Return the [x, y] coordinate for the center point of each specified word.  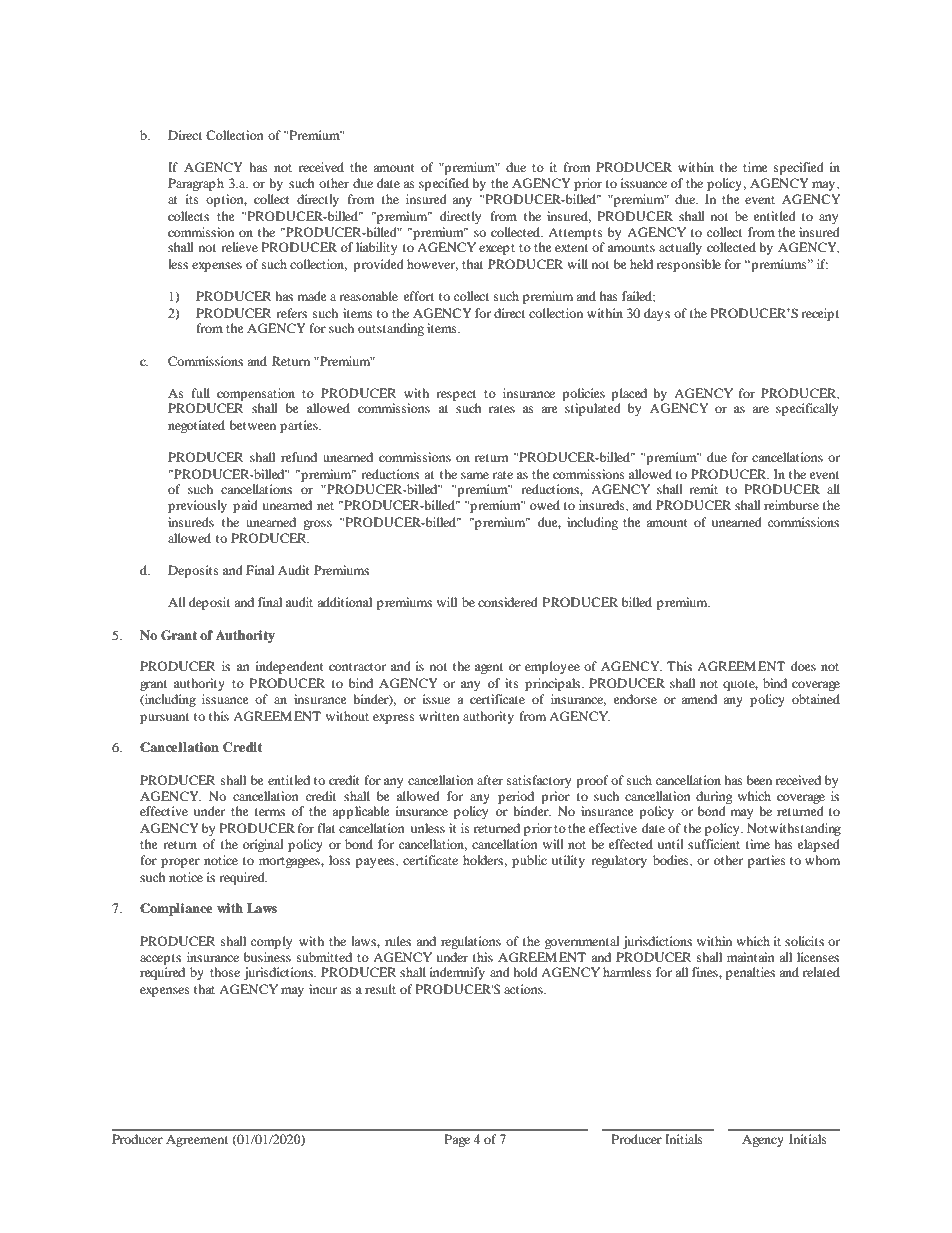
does [803, 666]
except [497, 249]
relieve [239, 247]
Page [457, 1140]
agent [489, 668]
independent [290, 667]
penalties [750, 973]
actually [680, 248]
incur [323, 989]
